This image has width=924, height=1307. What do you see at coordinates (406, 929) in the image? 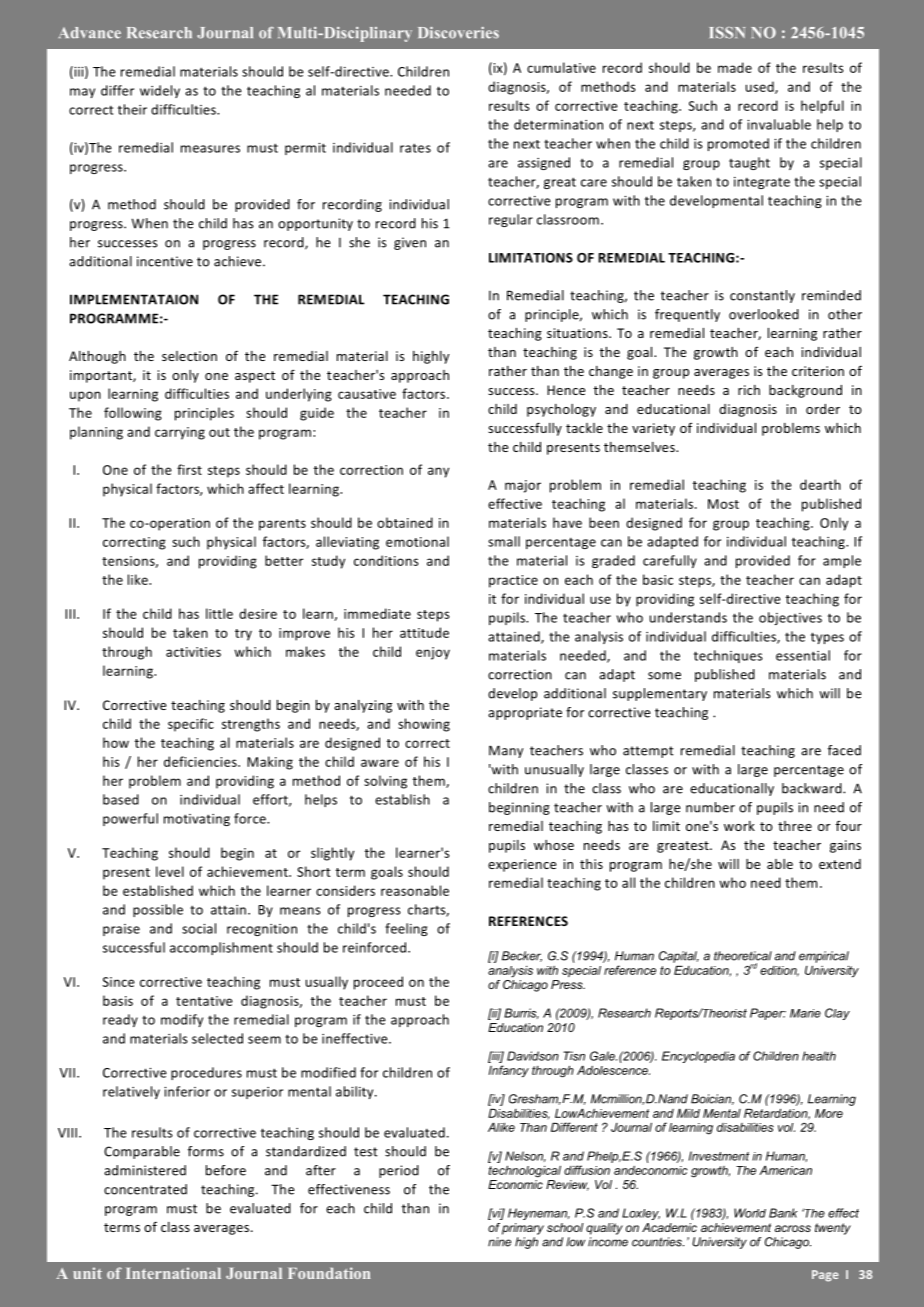
I see `feeling` at bounding box center [406, 929].
